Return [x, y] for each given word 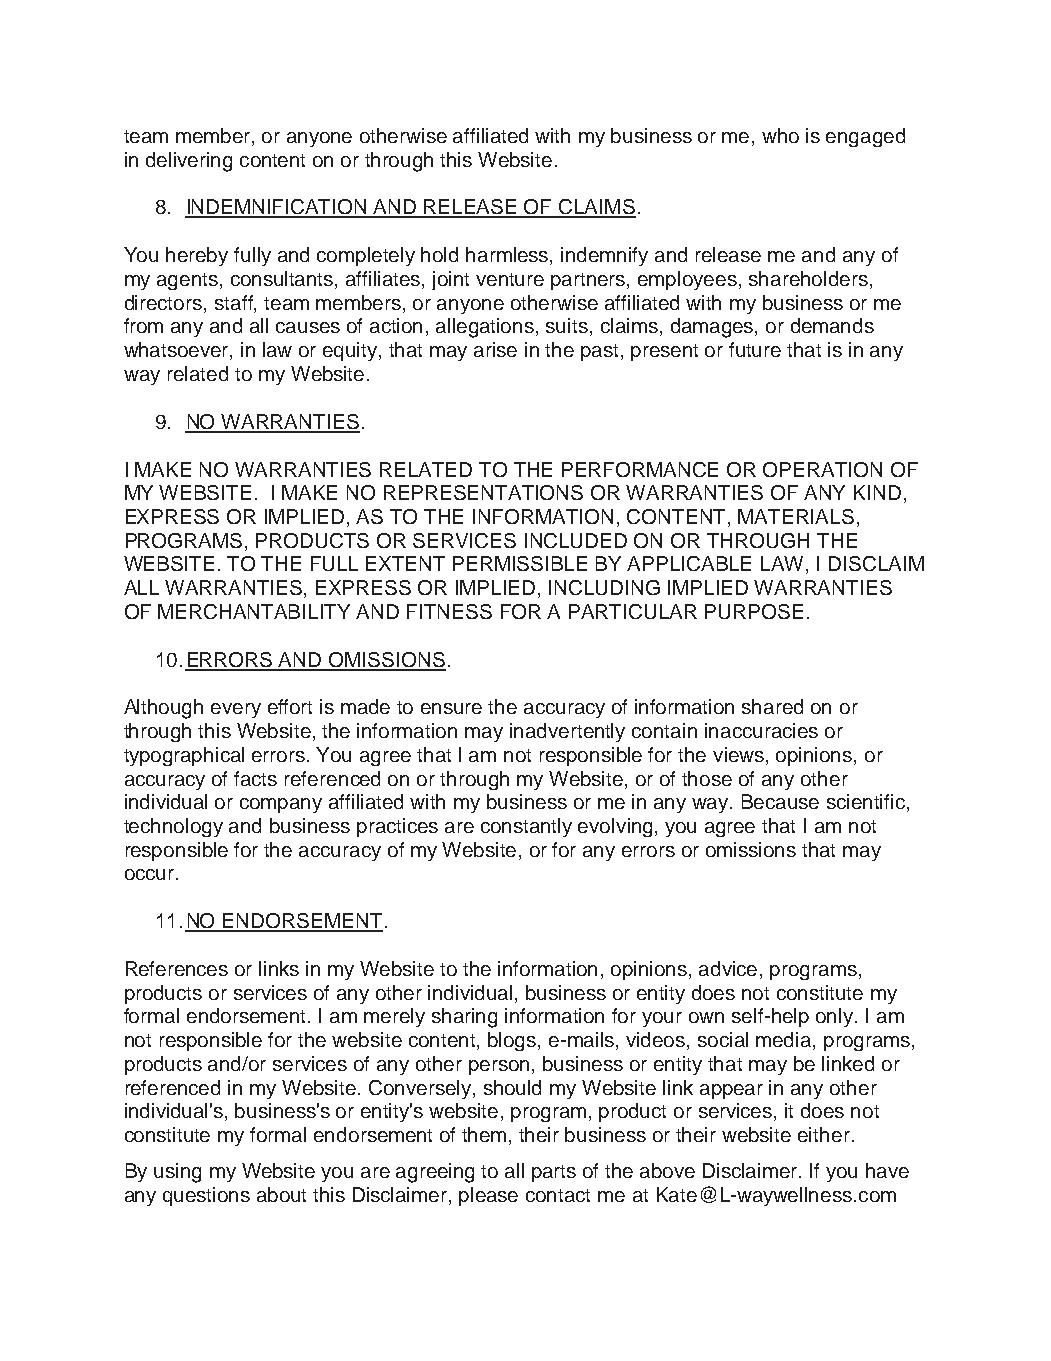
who [780, 135]
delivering [189, 162]
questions [206, 1196]
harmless [508, 256]
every [236, 710]
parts [554, 1173]
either [824, 1134]
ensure [451, 708]
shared [772, 706]
